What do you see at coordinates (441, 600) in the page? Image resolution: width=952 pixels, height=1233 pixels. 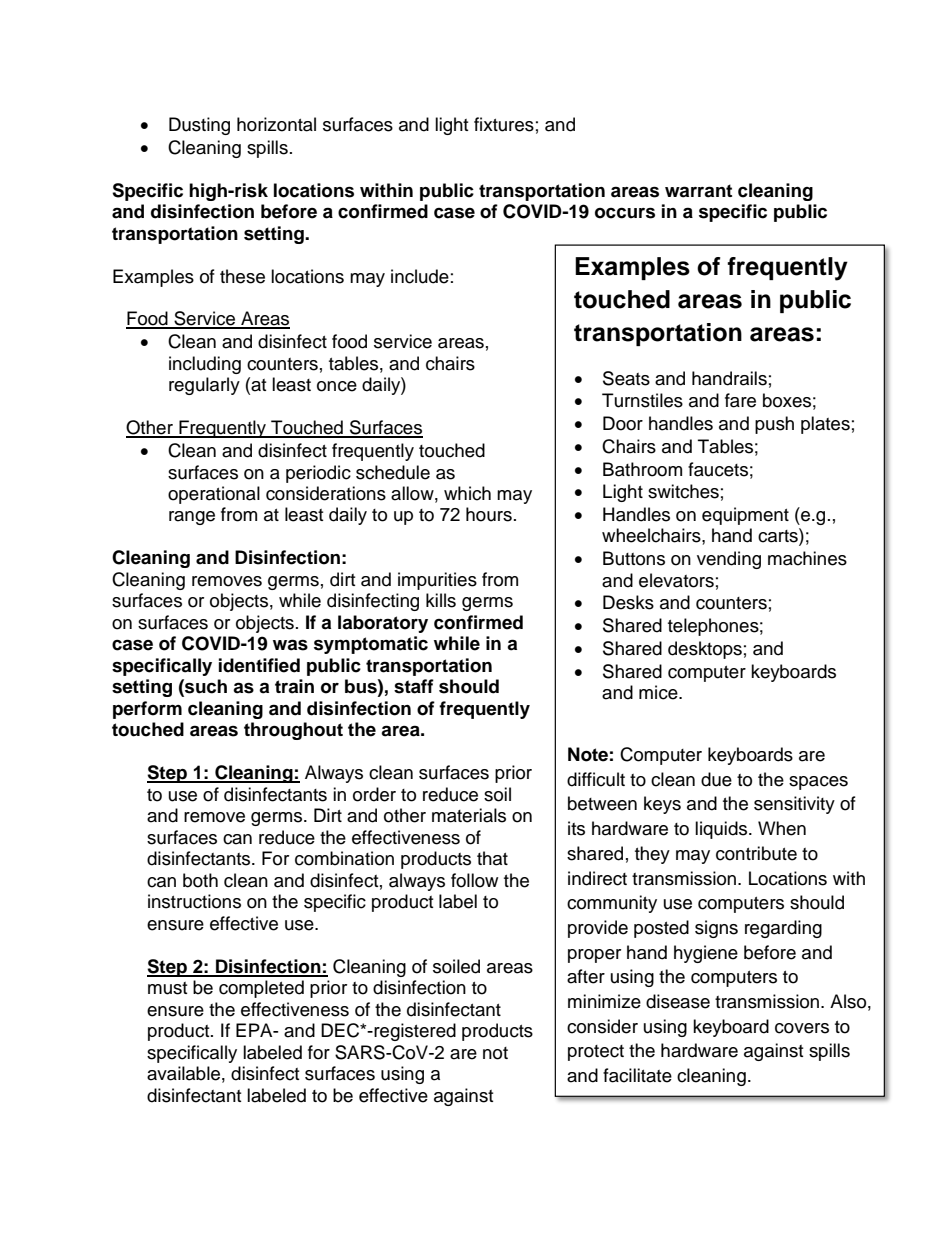 I see `kills` at bounding box center [441, 600].
